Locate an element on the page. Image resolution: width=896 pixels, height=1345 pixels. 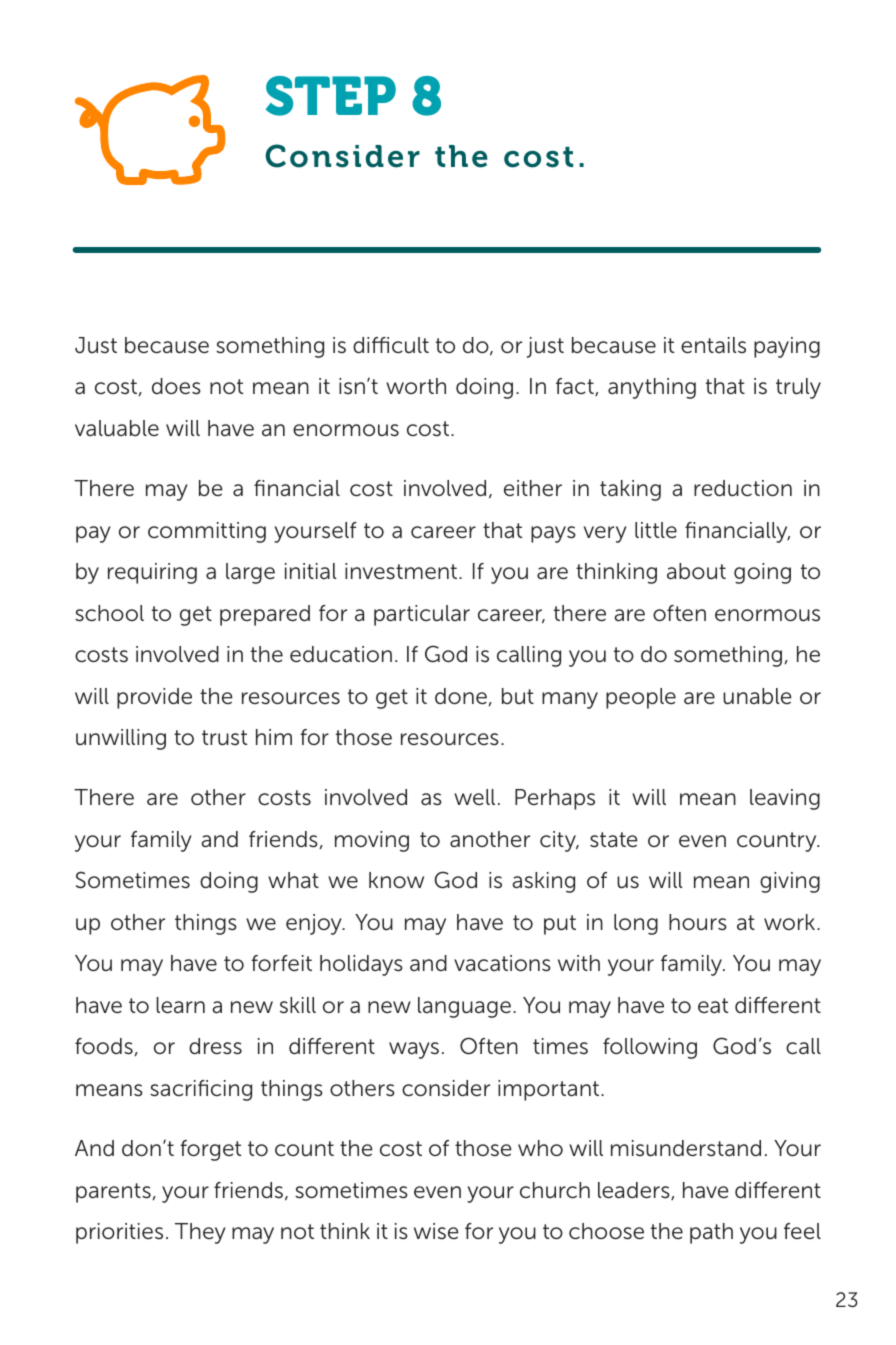
entails is located at coordinates (713, 345).
